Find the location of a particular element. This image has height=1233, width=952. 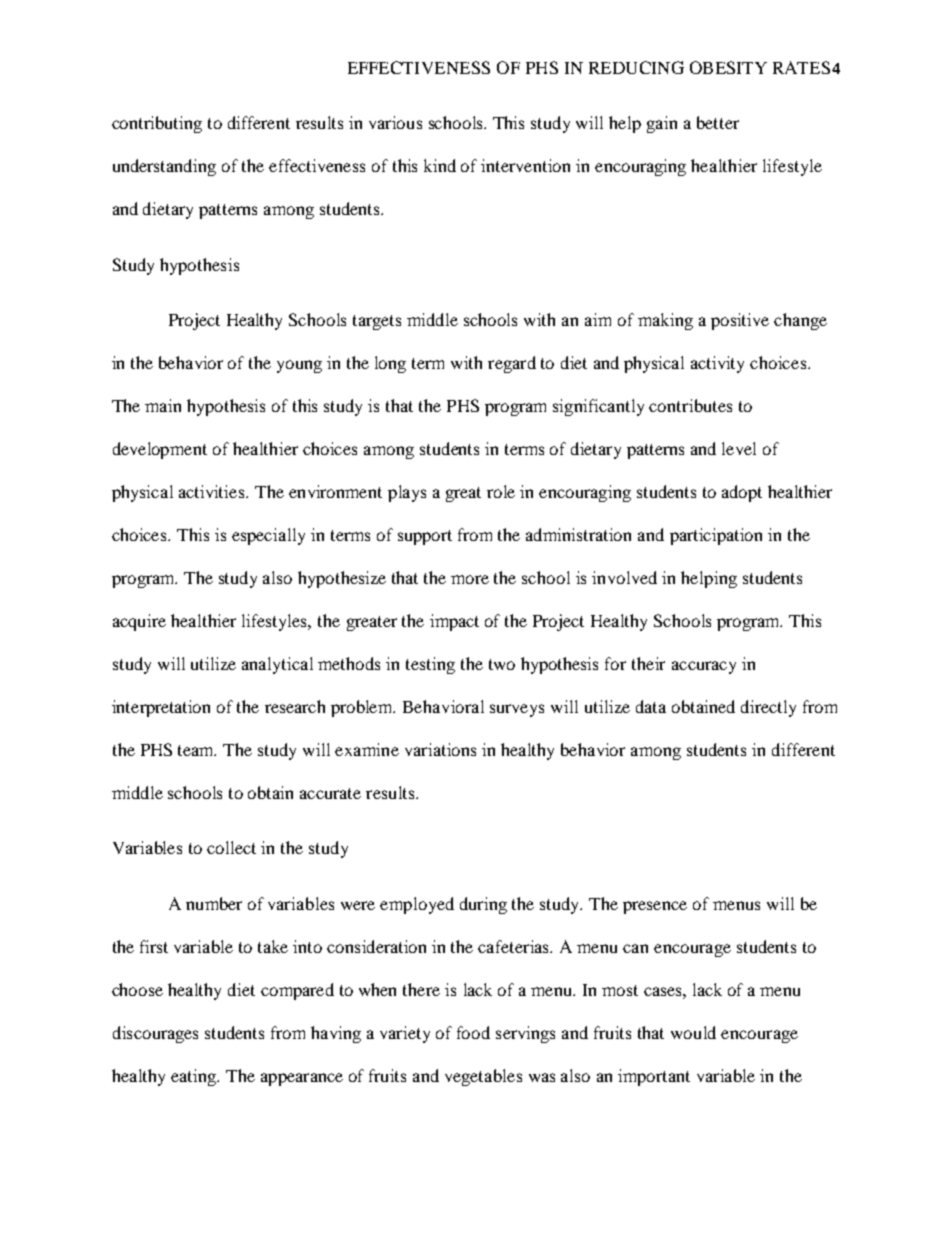

eating is located at coordinates (195, 1077).
